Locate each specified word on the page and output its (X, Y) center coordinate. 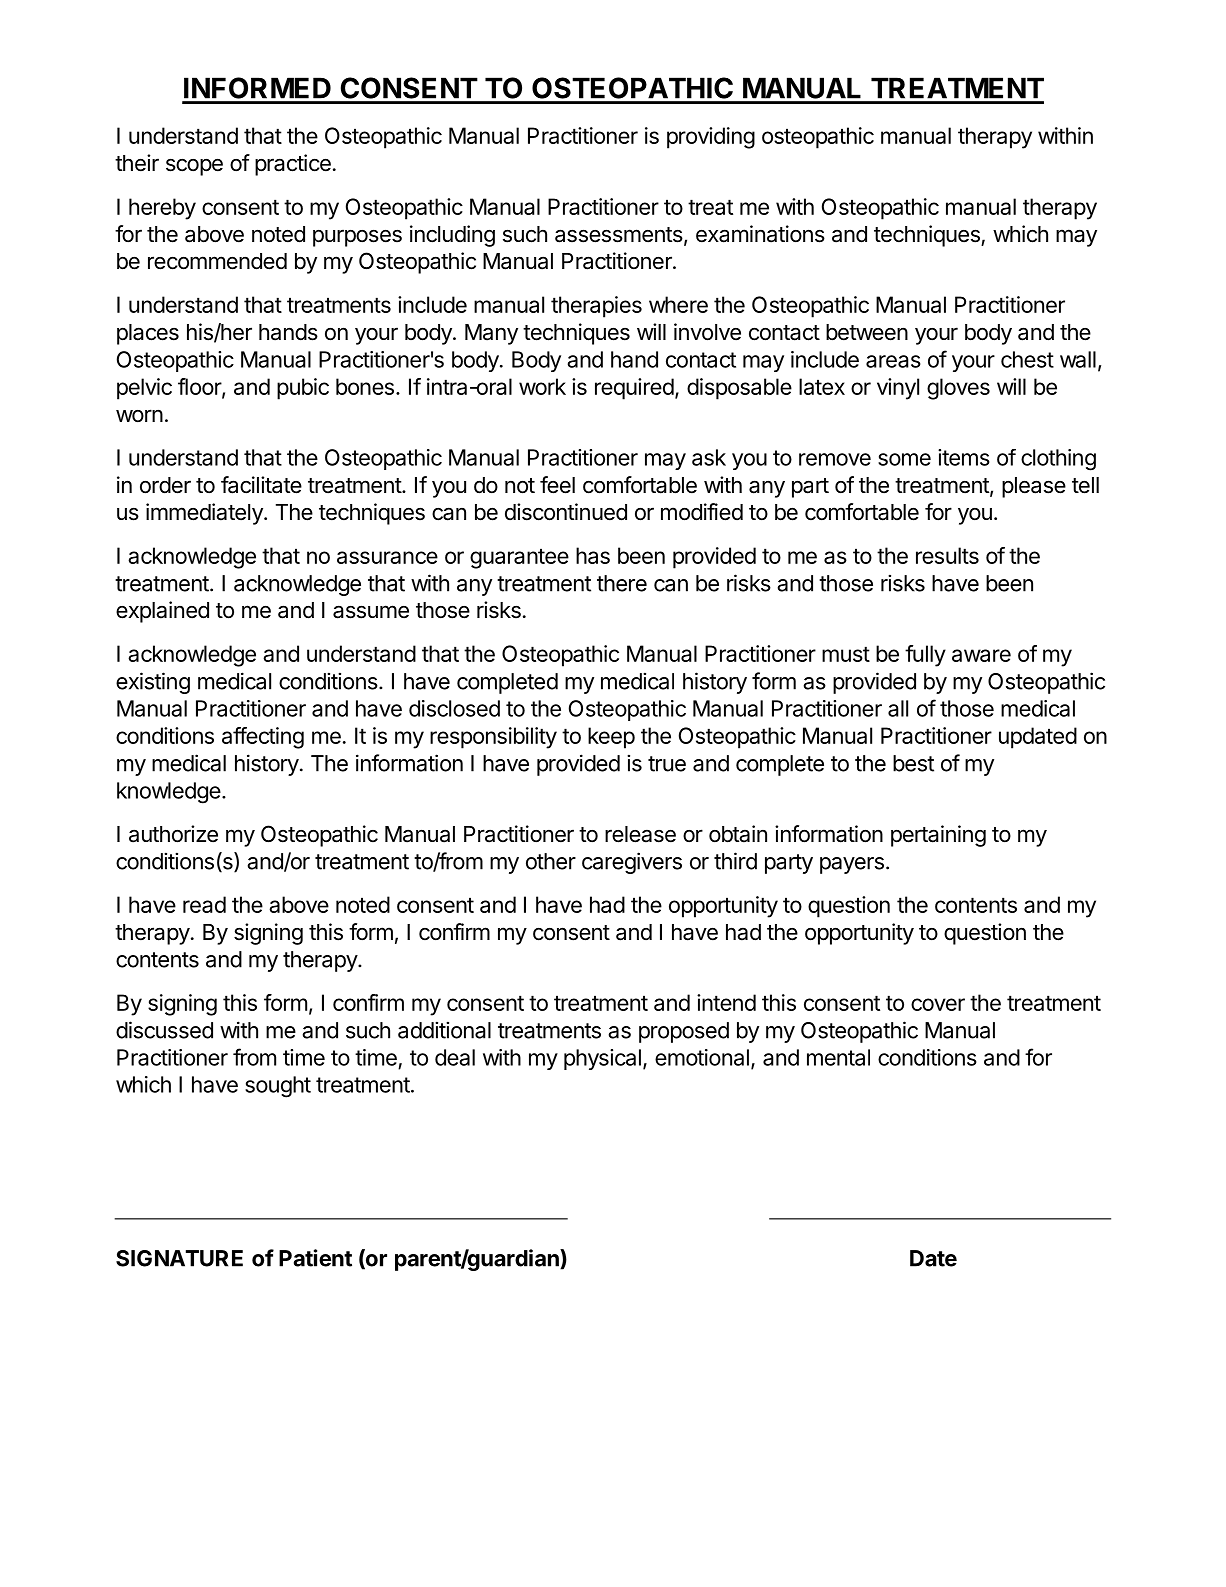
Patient (315, 1258)
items (964, 457)
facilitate (261, 485)
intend (726, 1002)
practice (293, 165)
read (204, 904)
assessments (619, 235)
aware (981, 655)
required (634, 389)
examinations (760, 234)
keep (611, 738)
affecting (263, 738)
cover (938, 1004)
